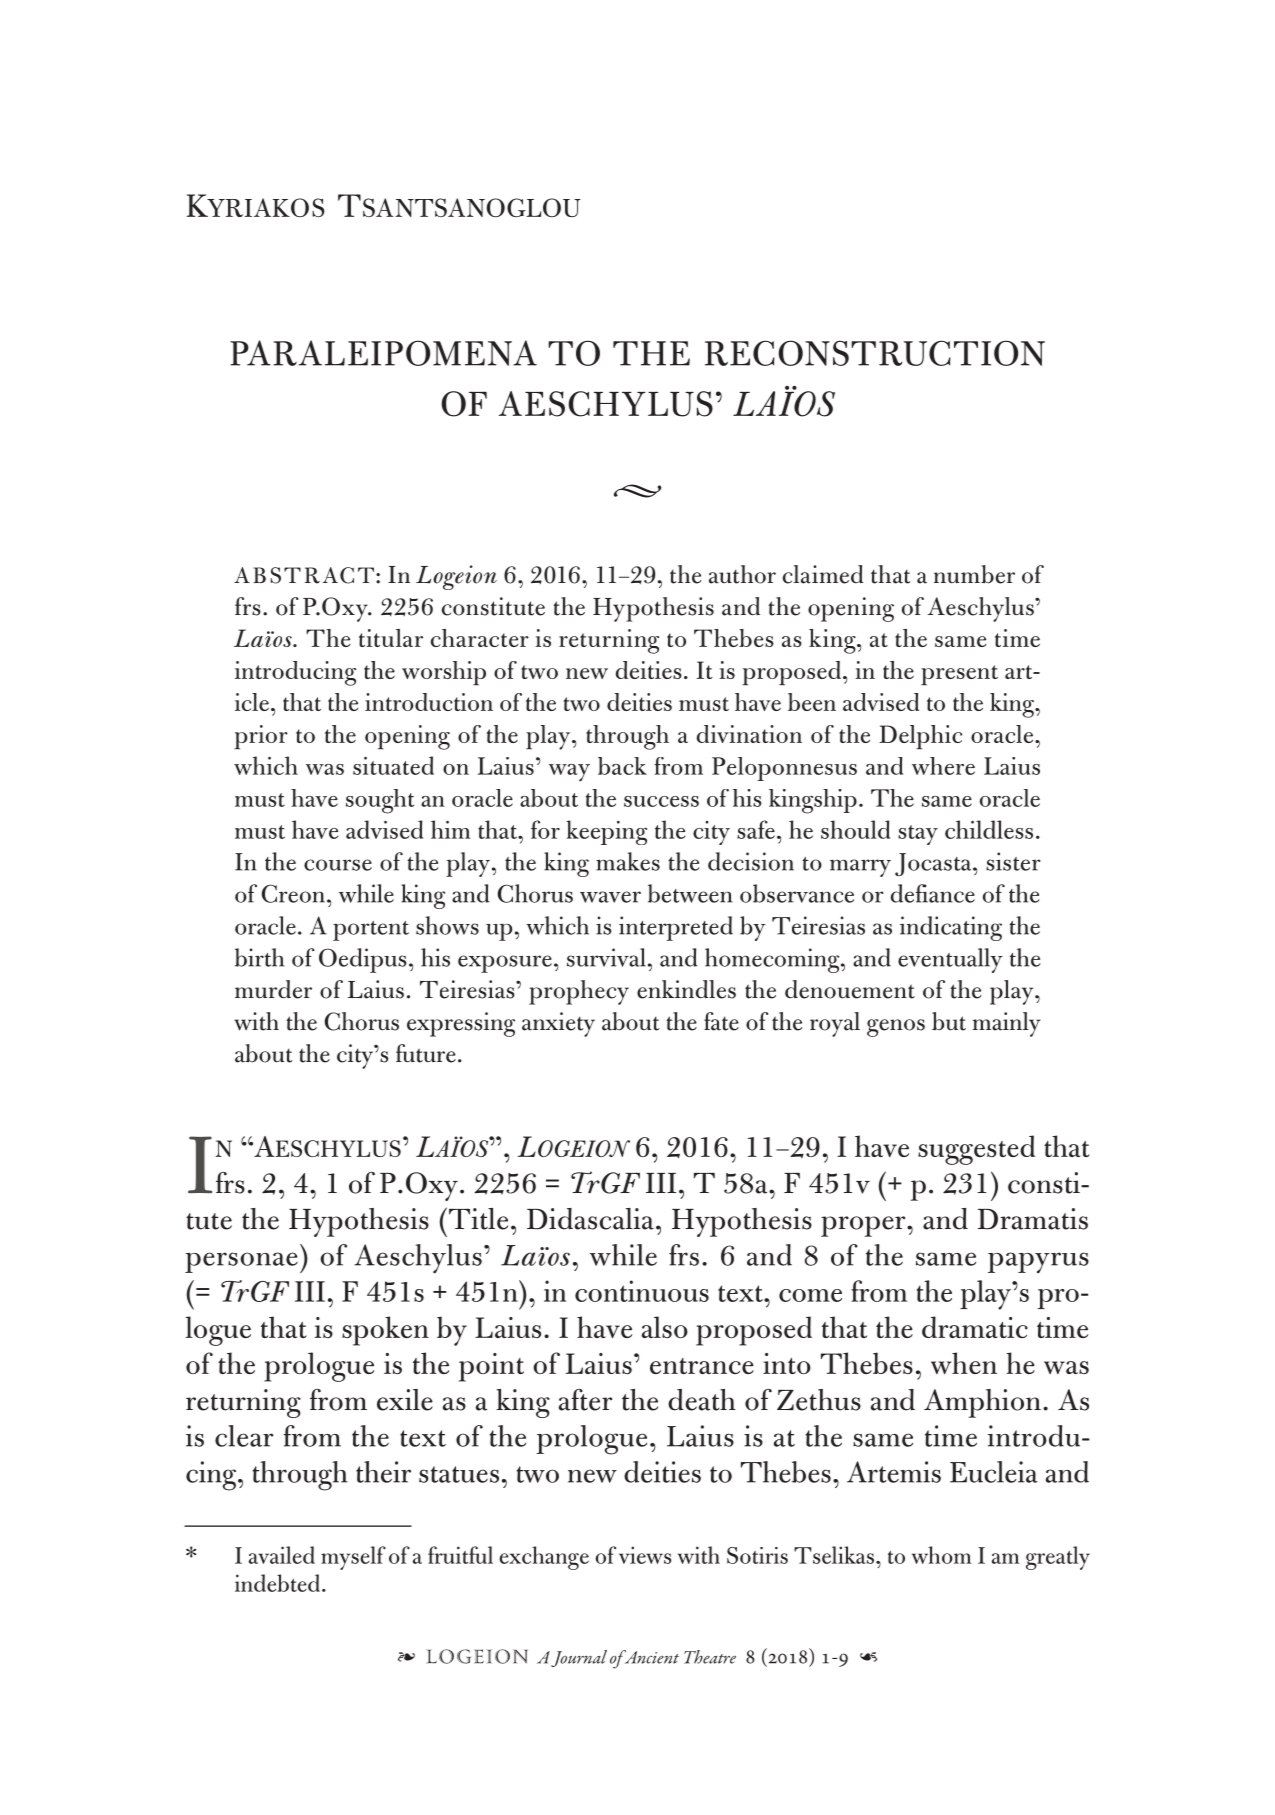 The image size is (1275, 1815). What do you see at coordinates (279, 1583) in the screenshot?
I see `indebted` at bounding box center [279, 1583].
